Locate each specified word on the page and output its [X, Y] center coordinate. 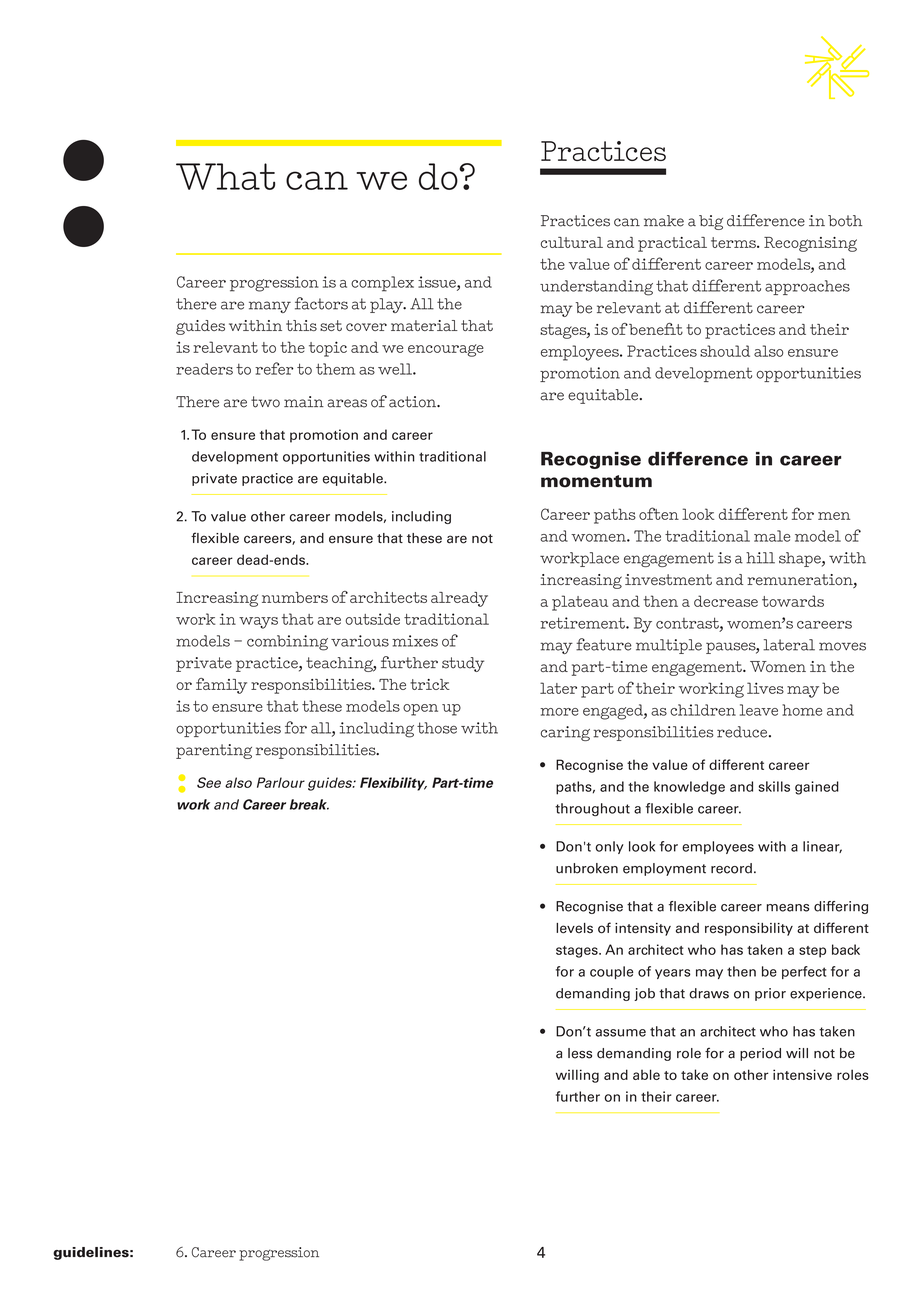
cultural [572, 242]
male [772, 536]
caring [565, 733]
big [711, 222]
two [265, 402]
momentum [596, 481]
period [760, 1054]
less [580, 1053]
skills [774, 786]
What [225, 176]
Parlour [281, 782]
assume [621, 1033]
